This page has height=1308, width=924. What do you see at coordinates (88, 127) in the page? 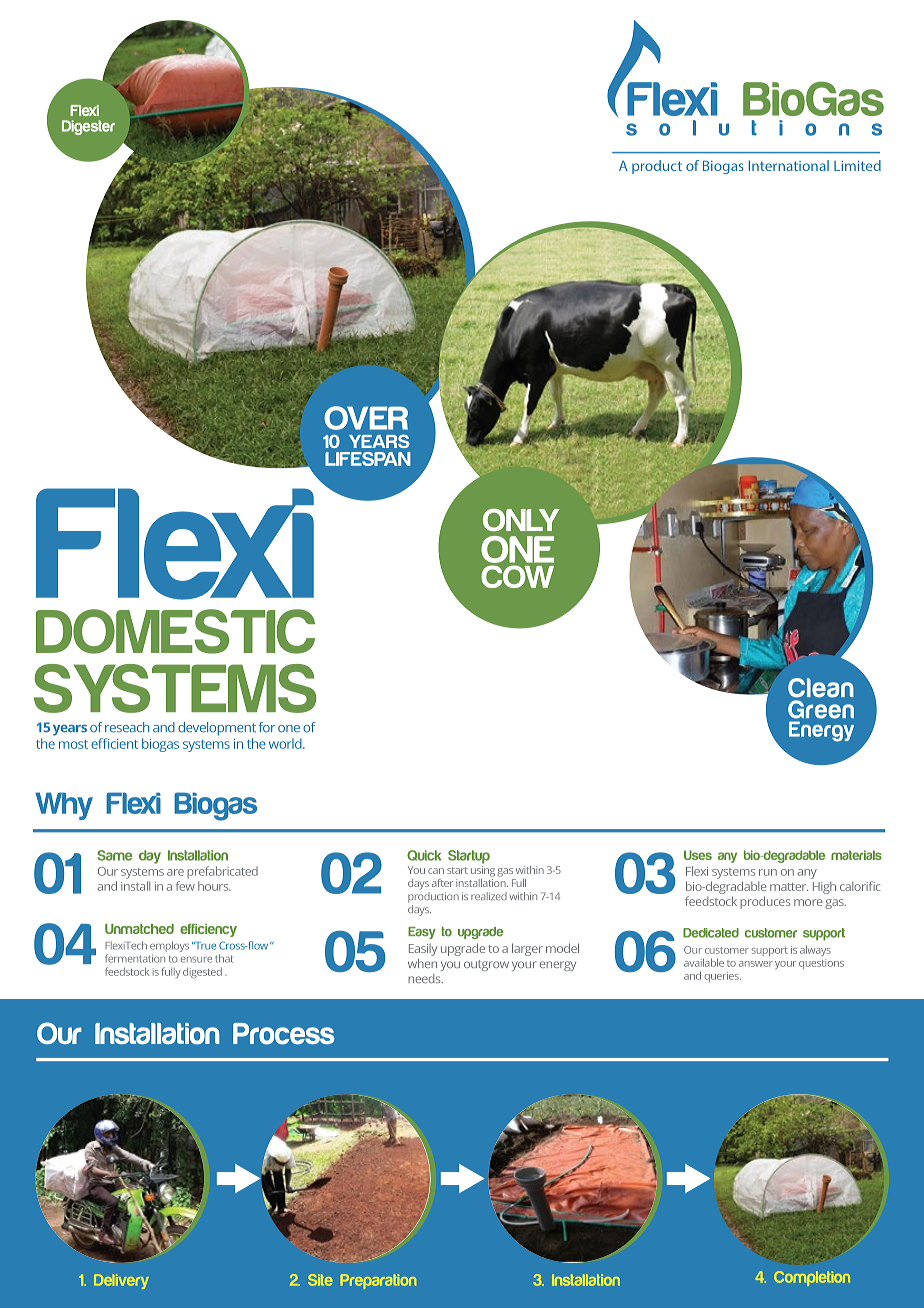
I see `Digester` at bounding box center [88, 127].
